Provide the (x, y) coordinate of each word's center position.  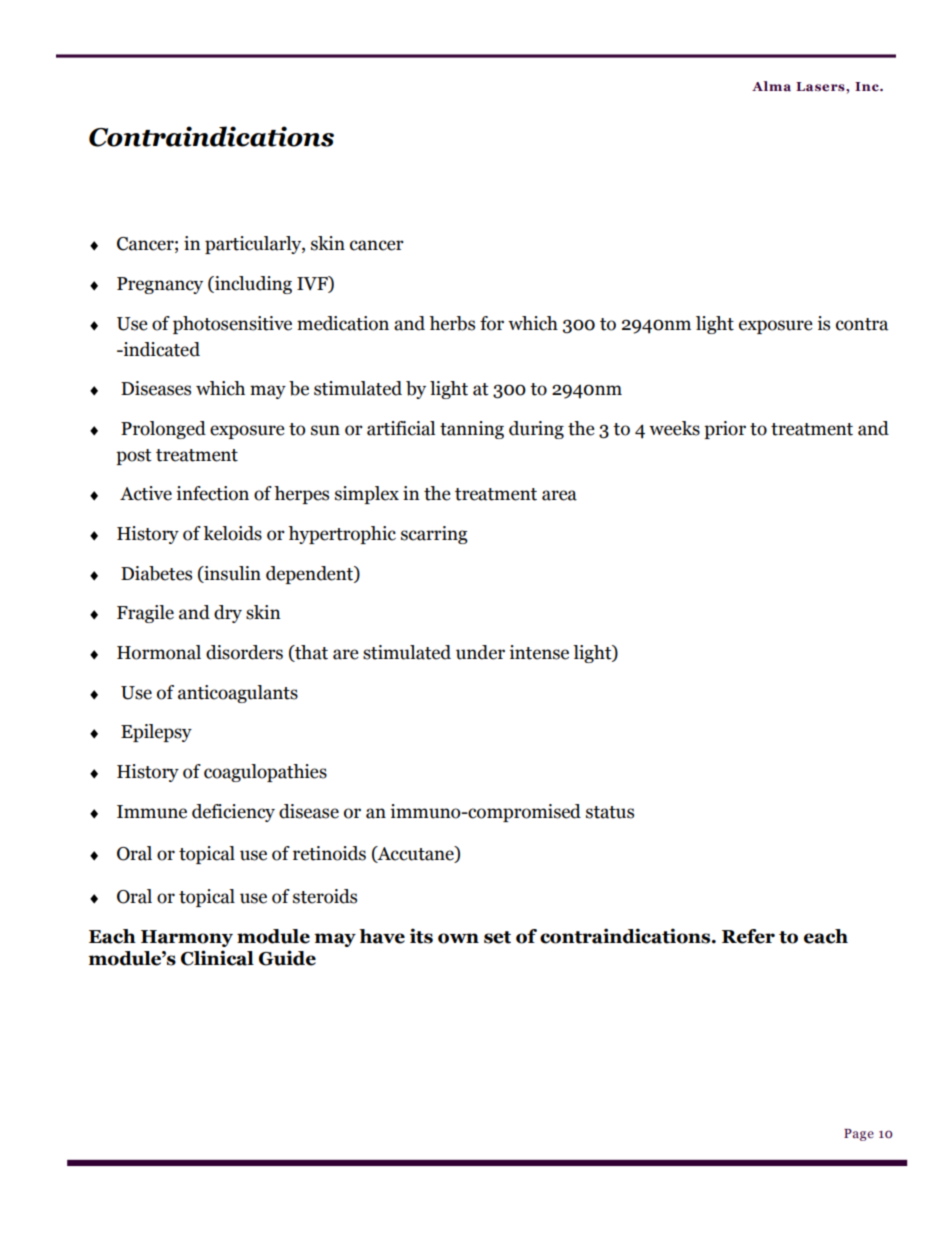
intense (539, 652)
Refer (748, 936)
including (252, 285)
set (497, 937)
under (480, 652)
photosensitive (232, 325)
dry (228, 614)
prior (725, 430)
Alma (771, 86)
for (492, 323)
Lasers (821, 86)
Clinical (217, 958)
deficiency (233, 813)
